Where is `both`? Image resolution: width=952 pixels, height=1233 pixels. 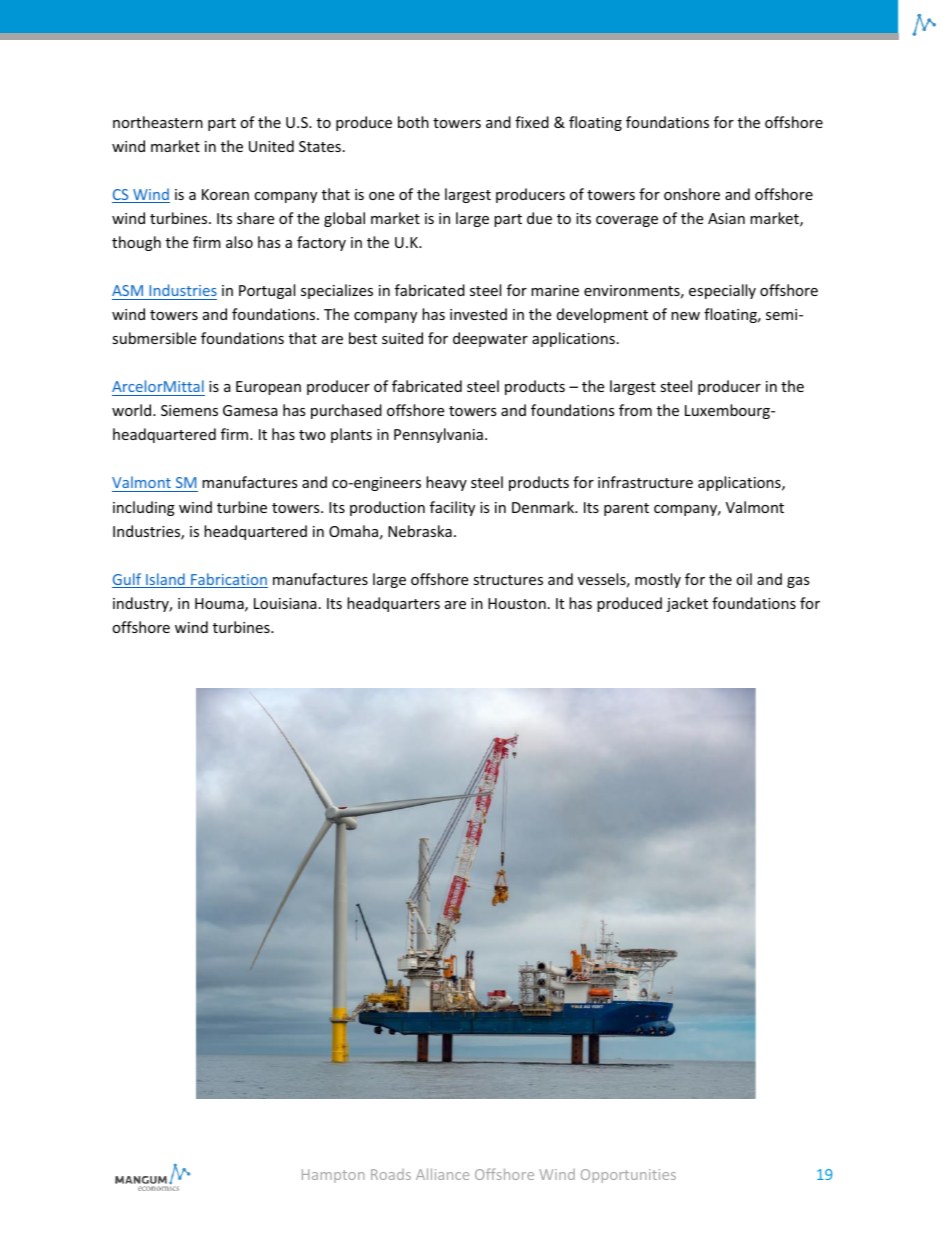 both is located at coordinates (413, 122).
